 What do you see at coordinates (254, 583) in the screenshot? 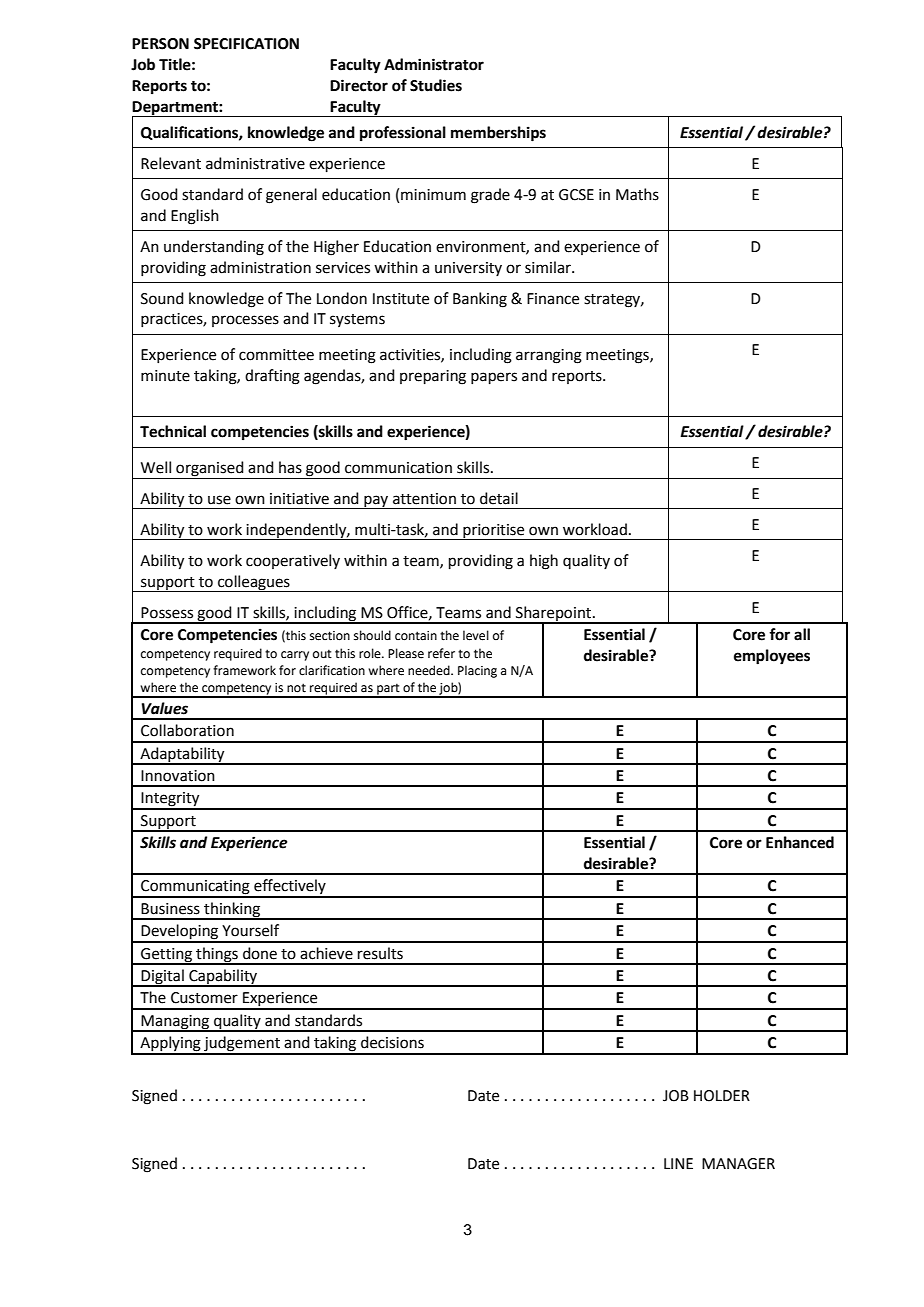
I see `colleagues` at bounding box center [254, 583].
